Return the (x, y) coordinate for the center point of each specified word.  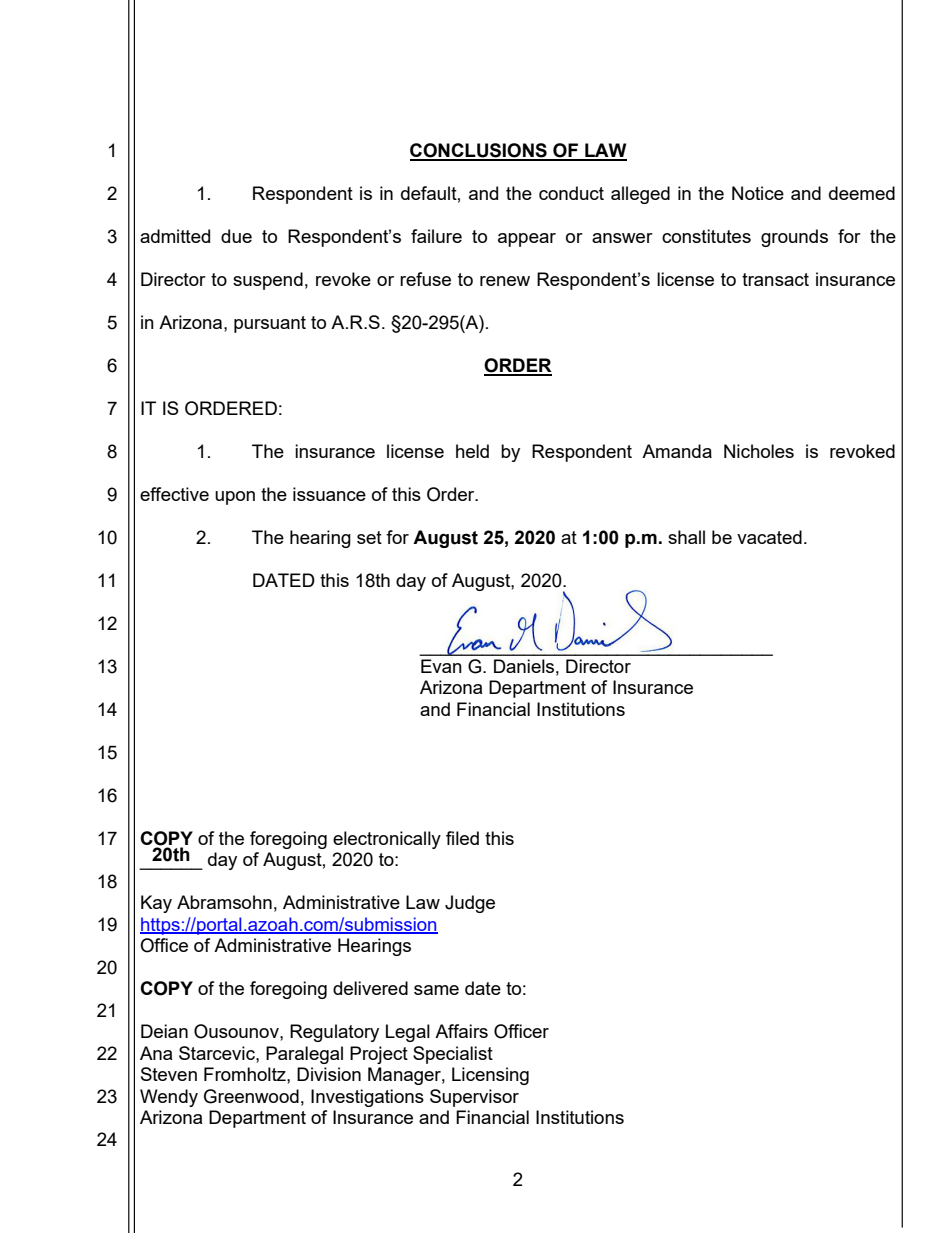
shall (686, 537)
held (472, 451)
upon (235, 498)
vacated (769, 537)
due (236, 236)
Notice (758, 193)
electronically (387, 840)
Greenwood (251, 1096)
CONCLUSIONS (479, 151)
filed (462, 838)
